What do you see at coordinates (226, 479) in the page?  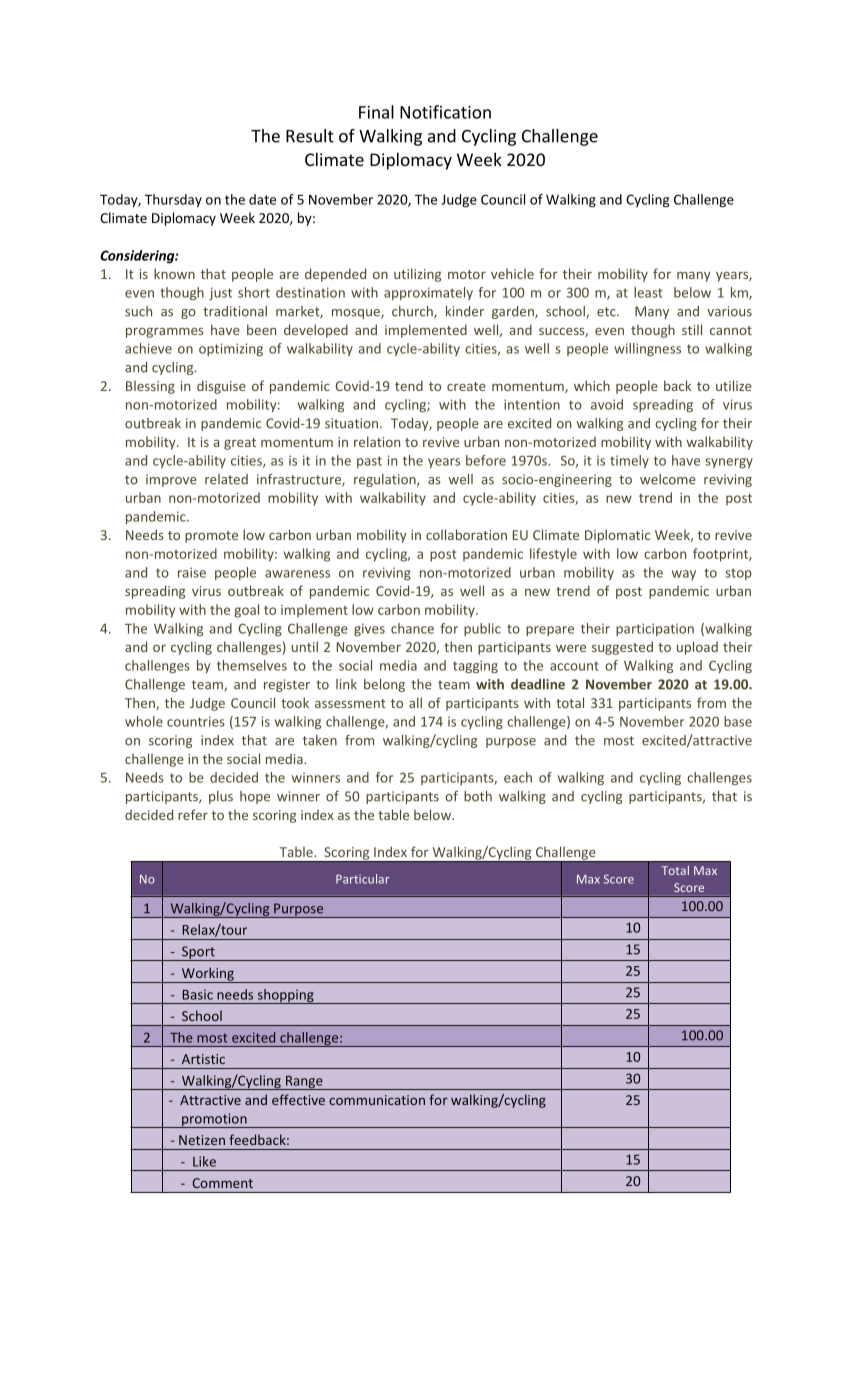 I see `related` at bounding box center [226, 479].
